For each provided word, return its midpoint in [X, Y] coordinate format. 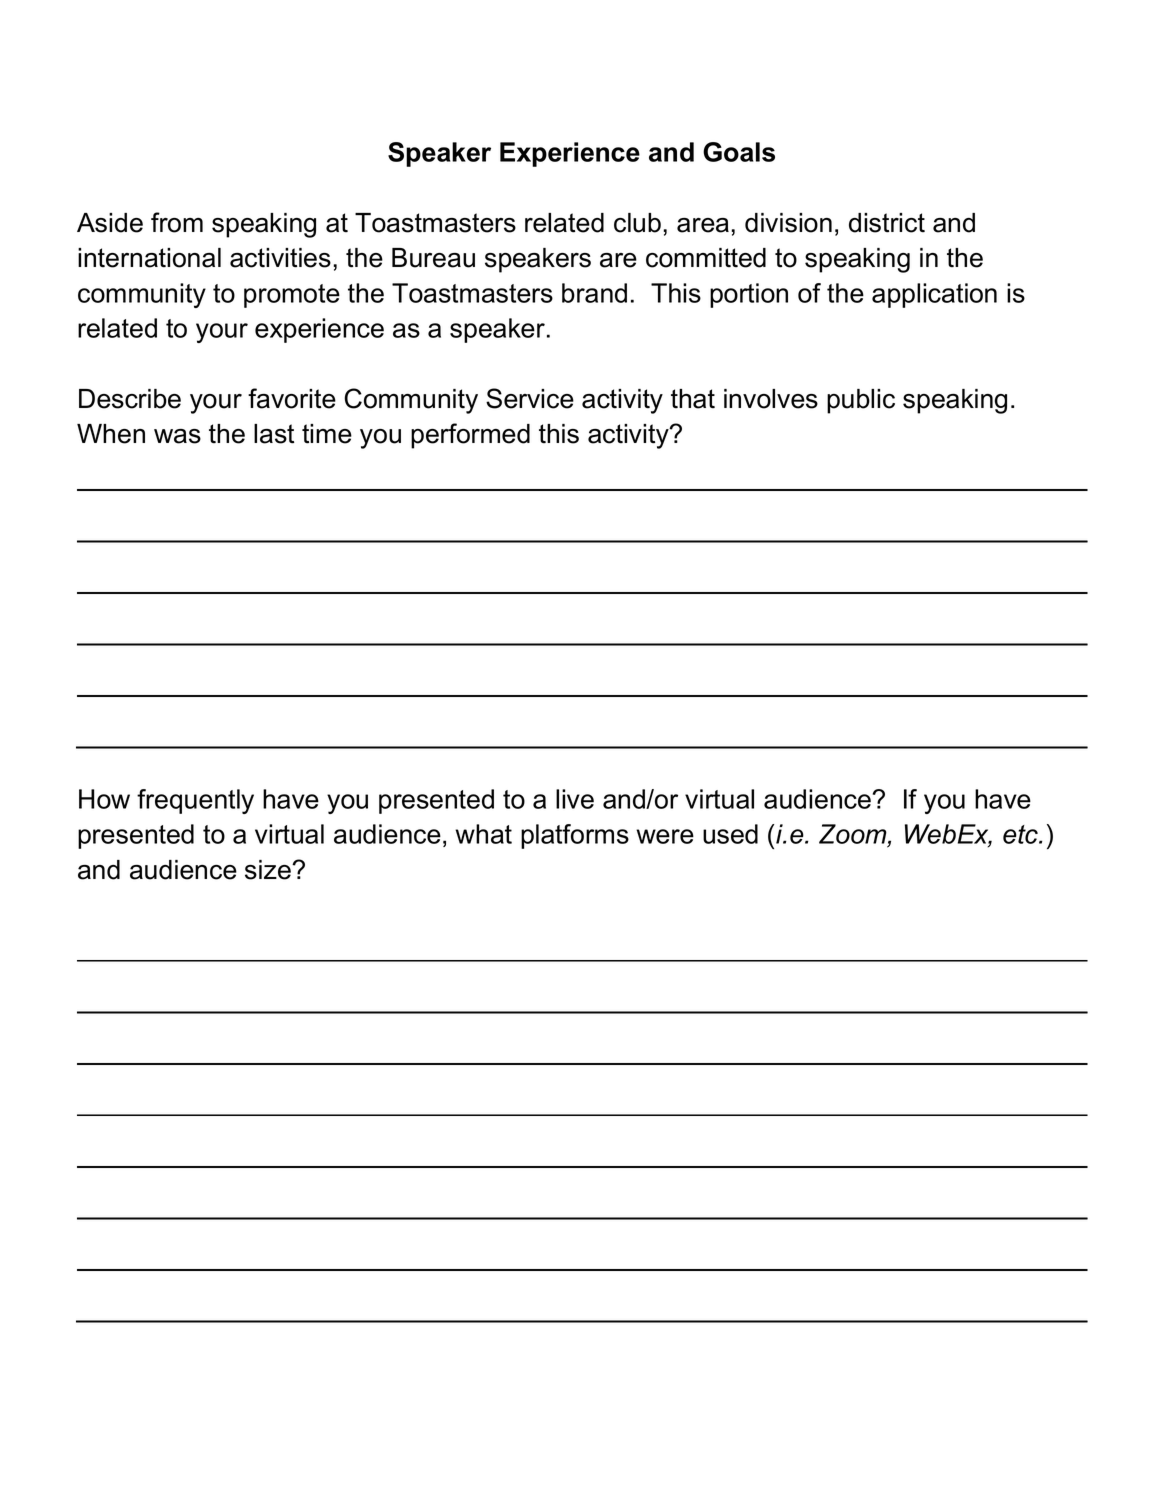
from [177, 222]
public [861, 401]
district [887, 223]
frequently [195, 801]
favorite [292, 398]
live [575, 799]
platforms [575, 836]
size [269, 870]
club [637, 223]
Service [530, 398]
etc [1021, 834]
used [730, 834]
